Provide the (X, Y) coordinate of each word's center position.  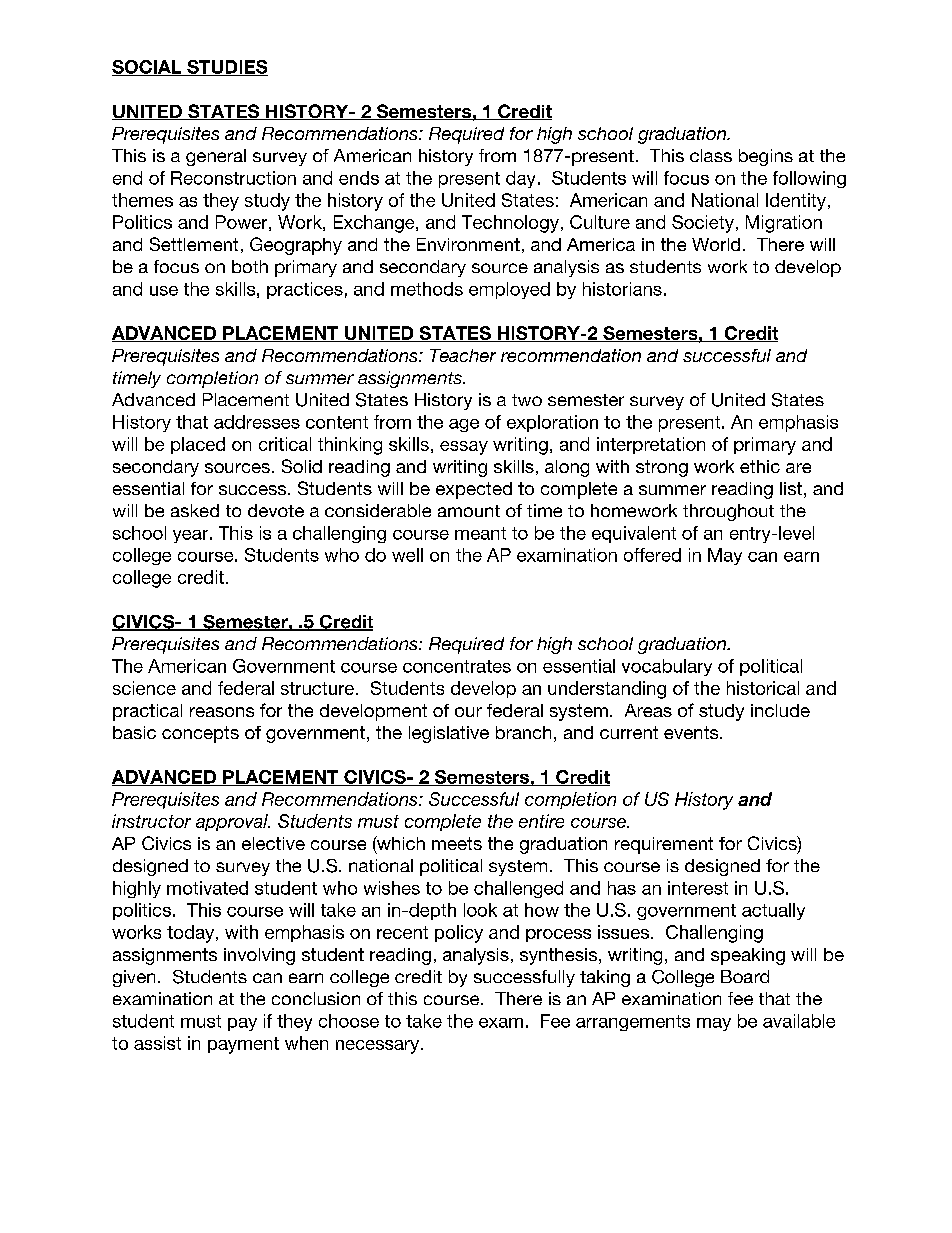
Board (745, 976)
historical (763, 688)
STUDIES (226, 68)
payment (243, 1045)
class (711, 155)
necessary (377, 1047)
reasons (222, 712)
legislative (449, 734)
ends (359, 178)
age (464, 425)
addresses (257, 422)
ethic (760, 466)
